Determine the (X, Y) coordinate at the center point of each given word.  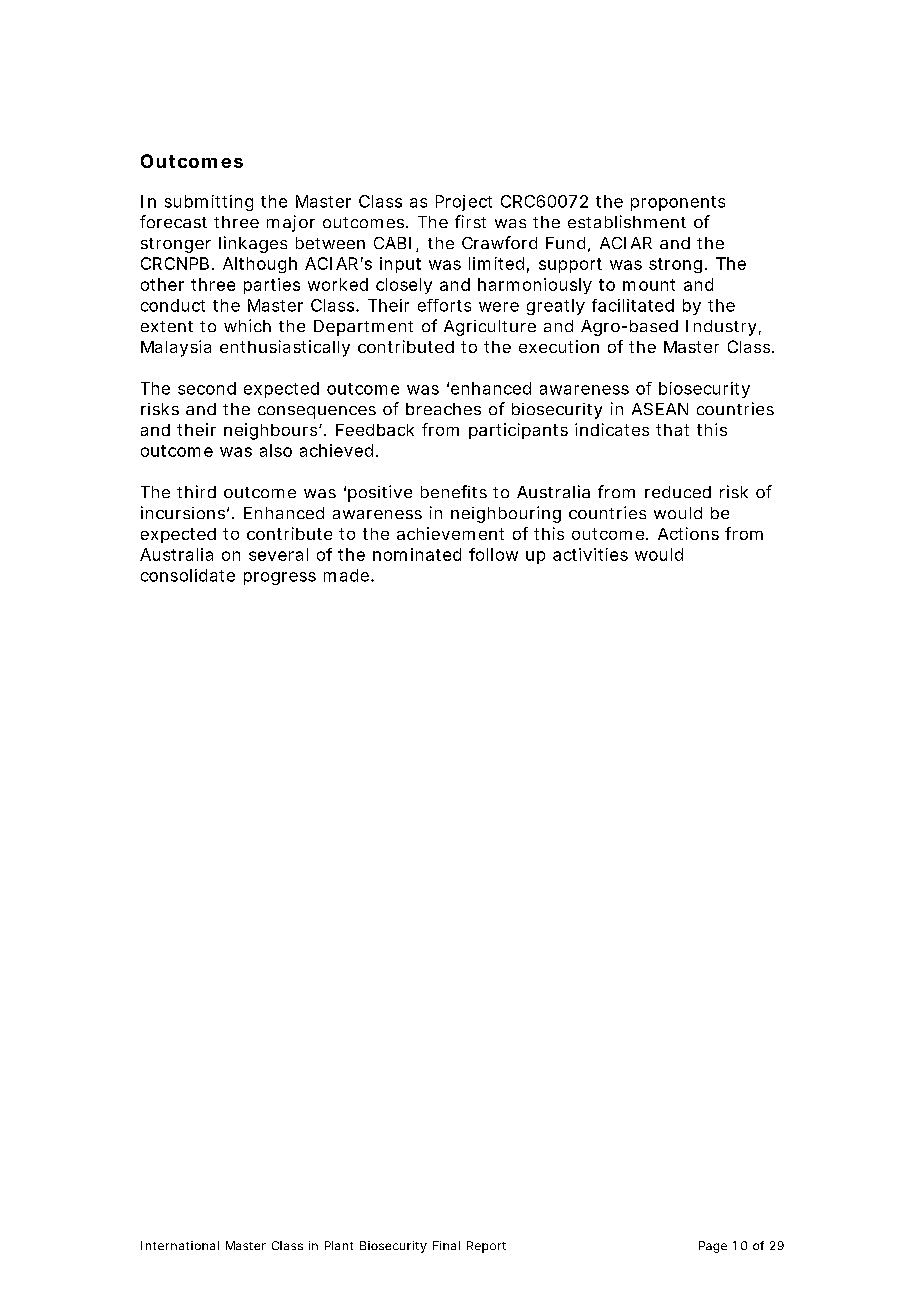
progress (280, 578)
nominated (417, 554)
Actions (688, 533)
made (346, 575)
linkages (253, 244)
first (470, 221)
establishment (627, 221)
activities (590, 554)
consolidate (188, 575)
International (180, 1245)
